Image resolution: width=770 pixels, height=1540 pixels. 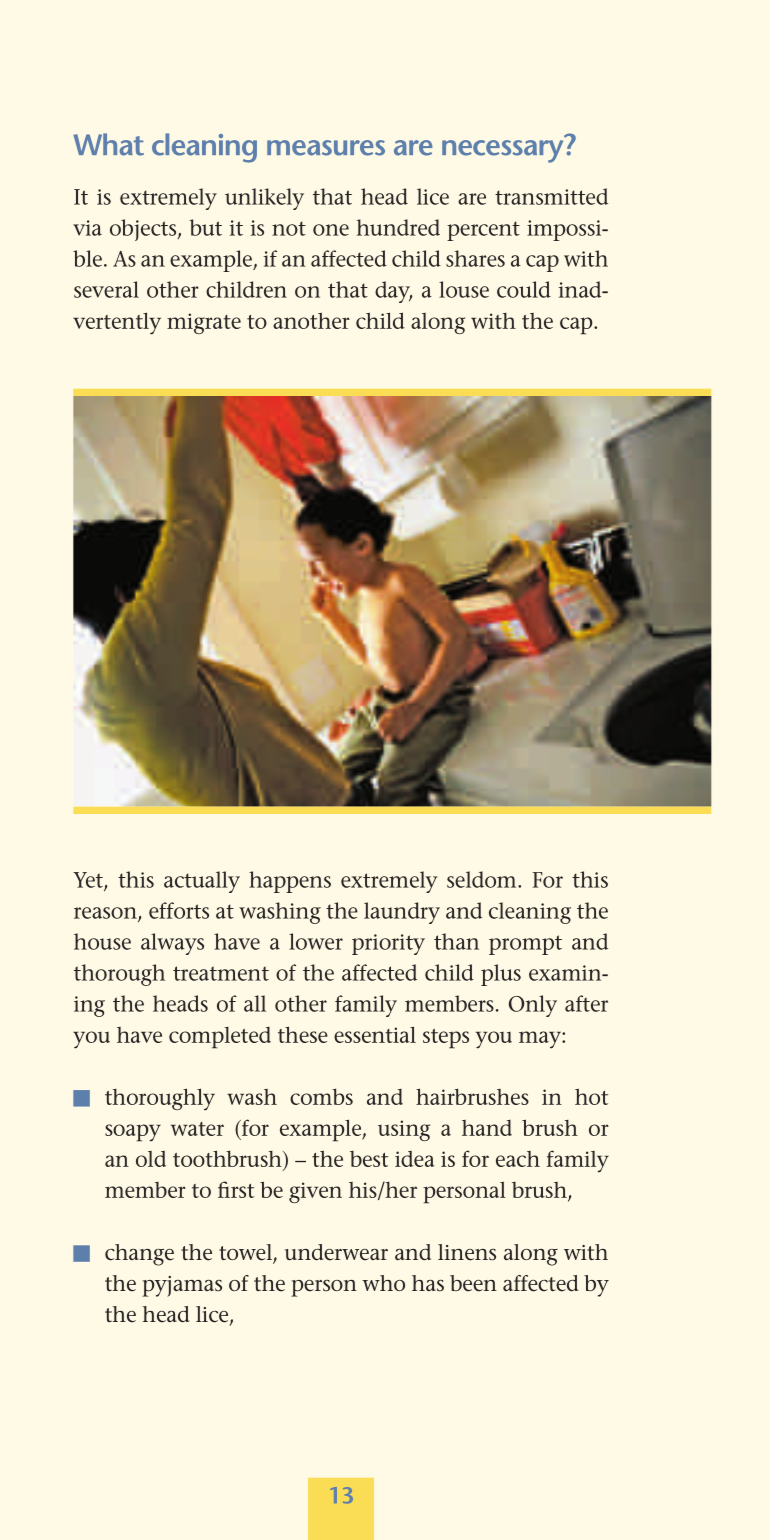 What do you see at coordinates (108, 144) in the page?
I see `What` at bounding box center [108, 144].
